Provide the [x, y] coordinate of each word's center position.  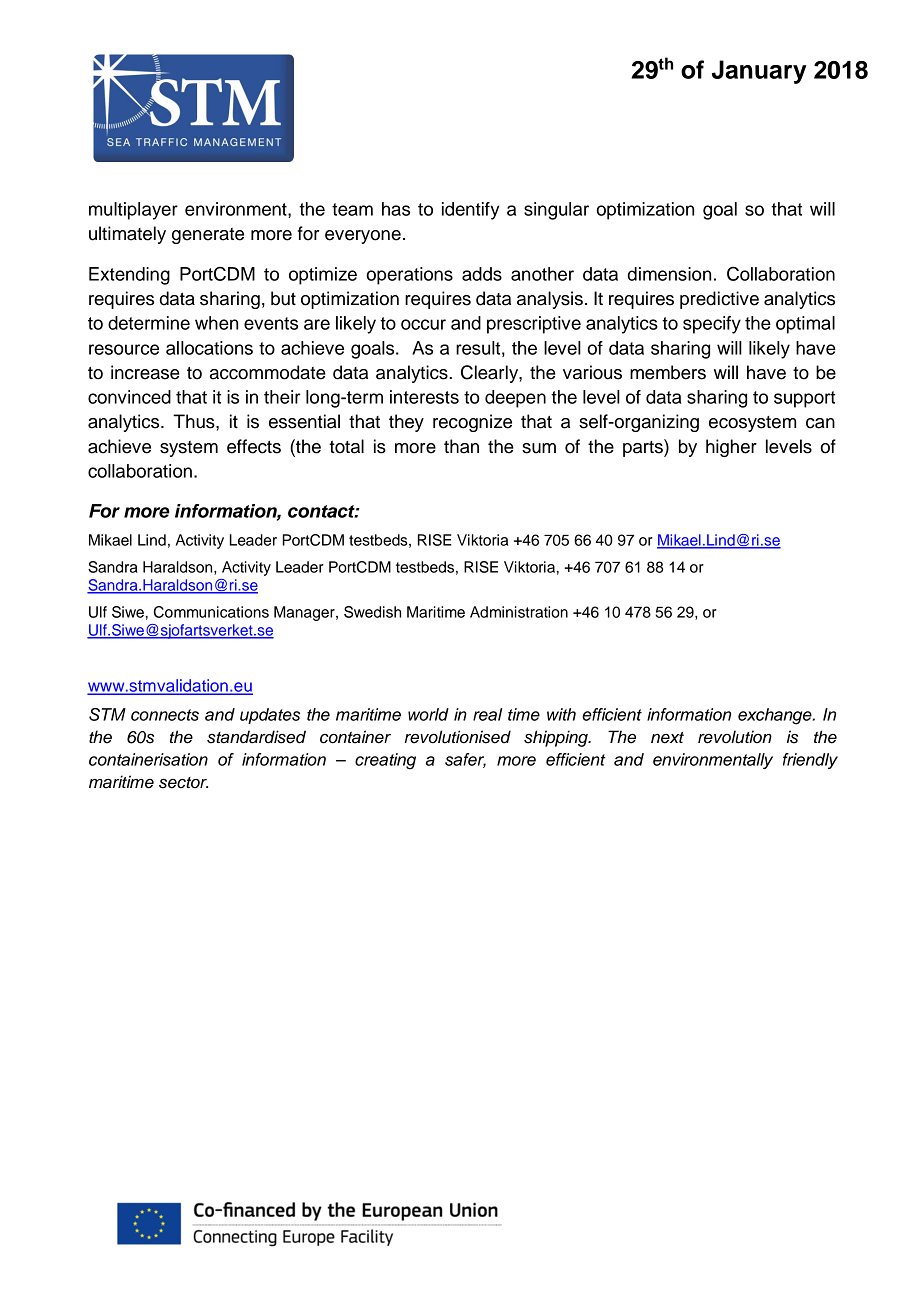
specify [712, 325]
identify [471, 211]
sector [183, 783]
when [216, 323]
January [759, 72]
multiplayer [133, 211]
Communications [211, 612]
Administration [519, 612]
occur [423, 324]
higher [731, 448]
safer [465, 760]
